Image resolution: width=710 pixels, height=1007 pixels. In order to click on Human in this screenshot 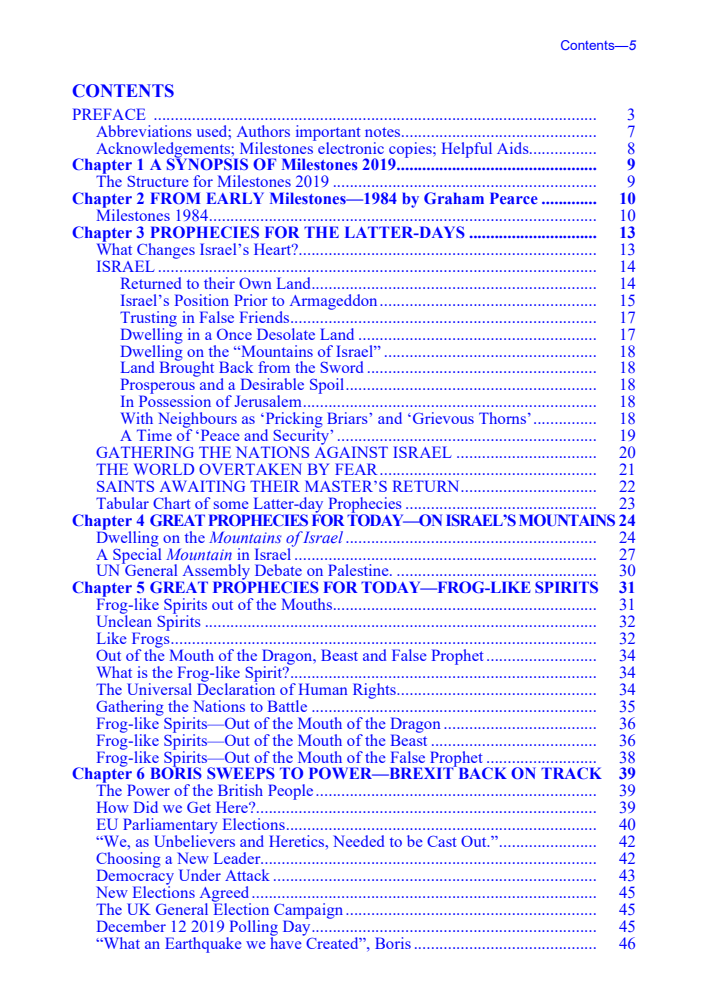, I will do `click(323, 689)`.
